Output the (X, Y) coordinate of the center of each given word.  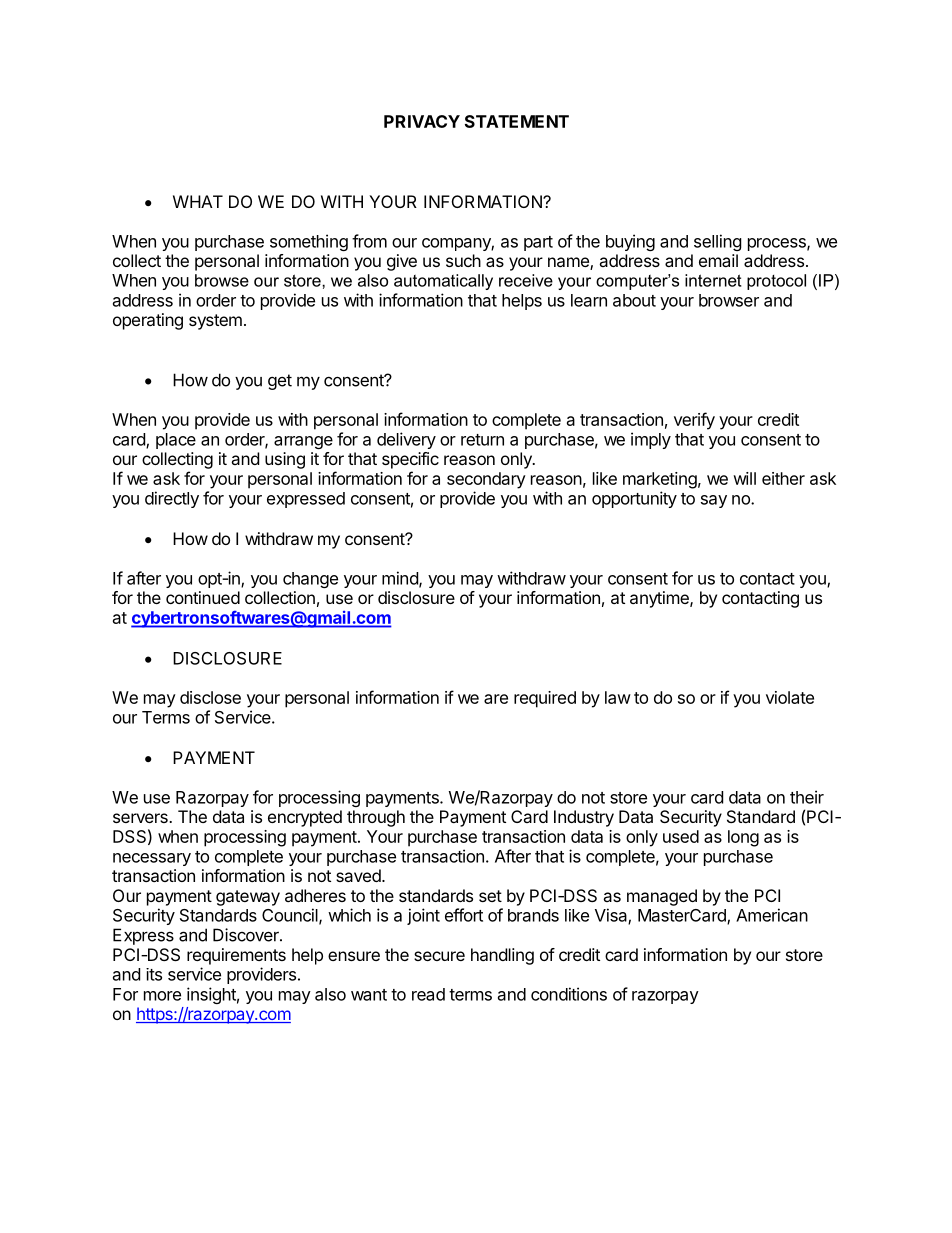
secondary (486, 480)
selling (718, 242)
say (714, 501)
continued (203, 597)
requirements (236, 956)
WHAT (198, 201)
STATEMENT (517, 121)
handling (502, 956)
